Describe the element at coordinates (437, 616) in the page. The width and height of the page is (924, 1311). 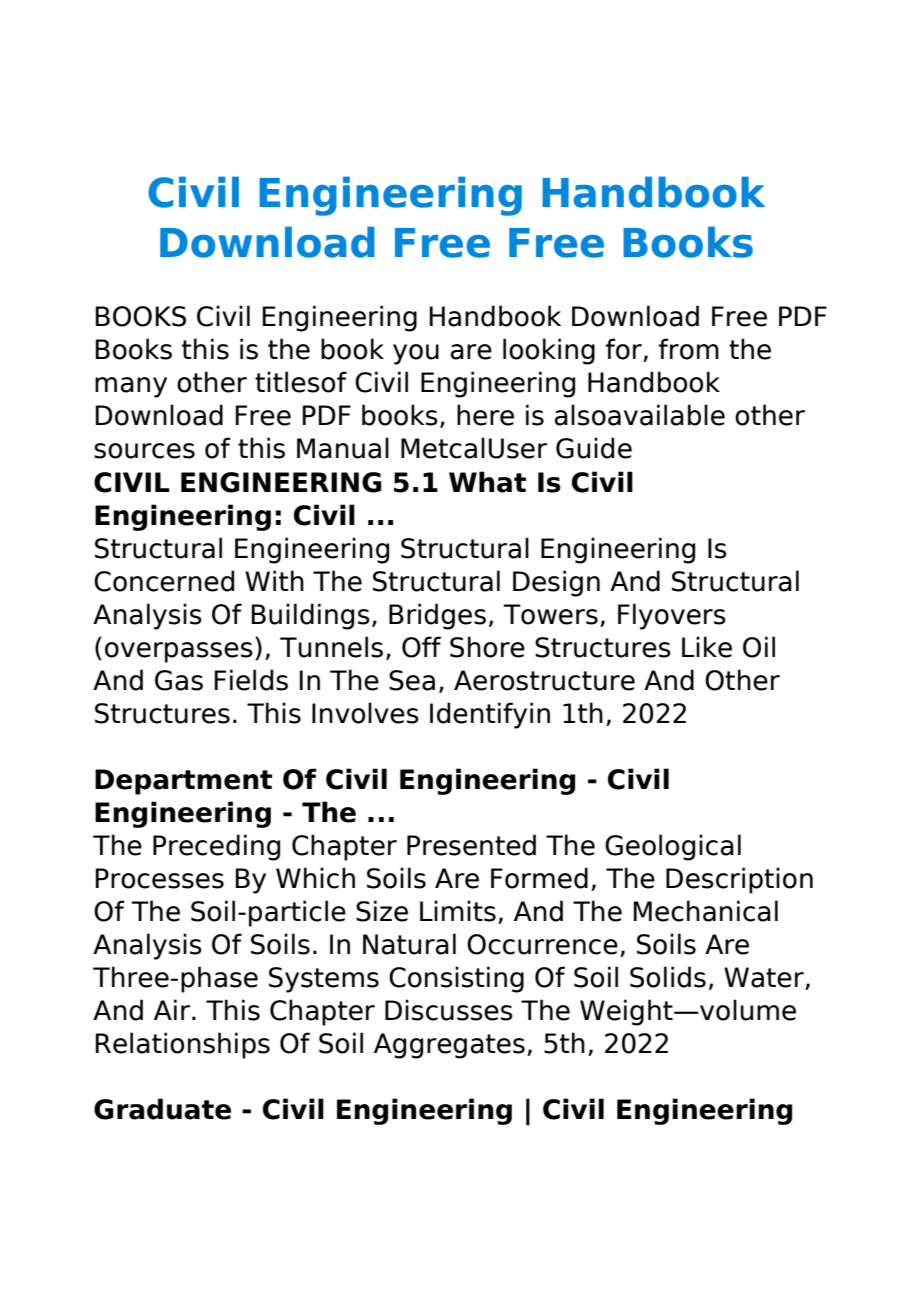
I see `Bridges` at that location.
